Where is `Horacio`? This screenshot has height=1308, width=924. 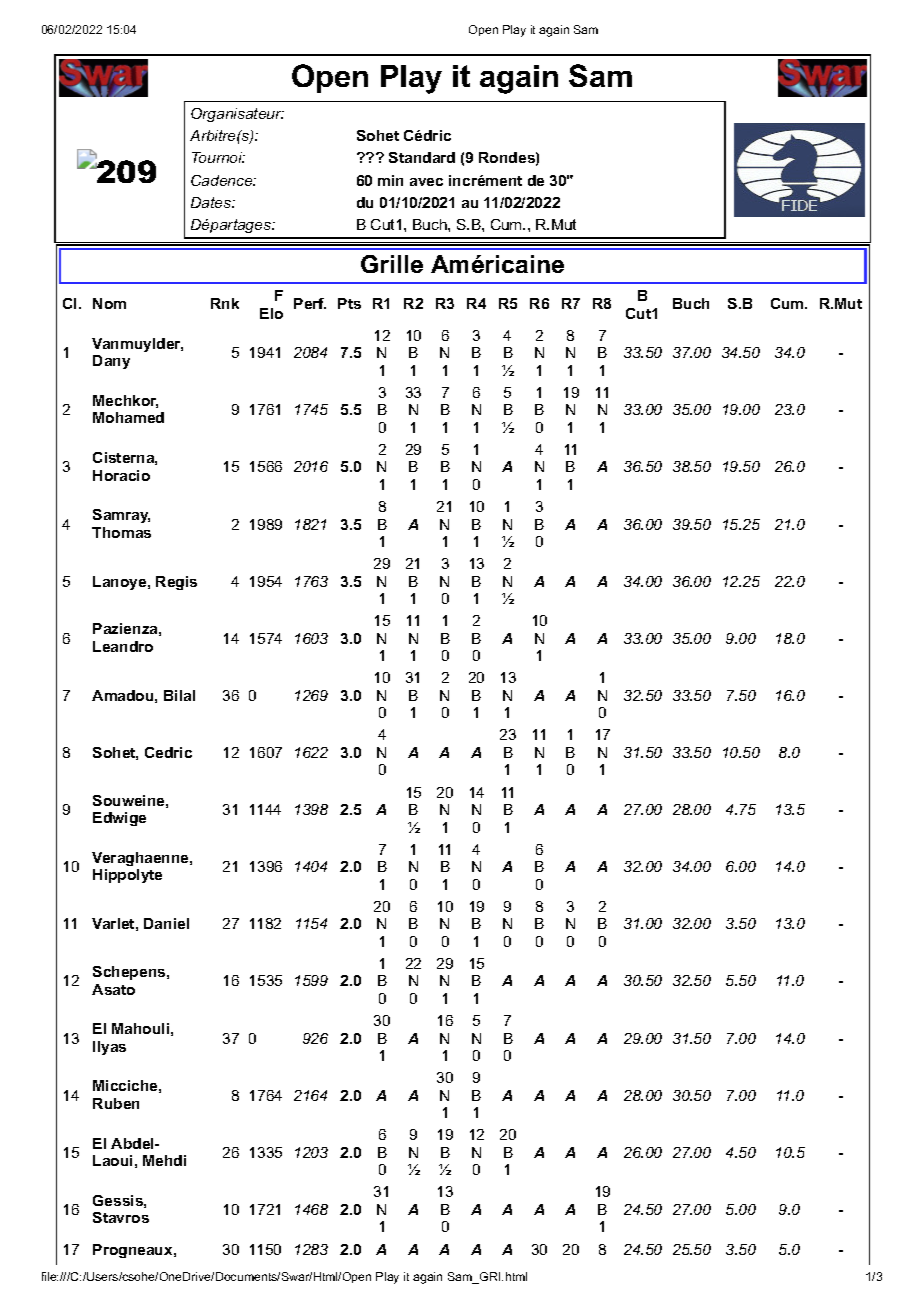
Horacio is located at coordinates (121, 475).
